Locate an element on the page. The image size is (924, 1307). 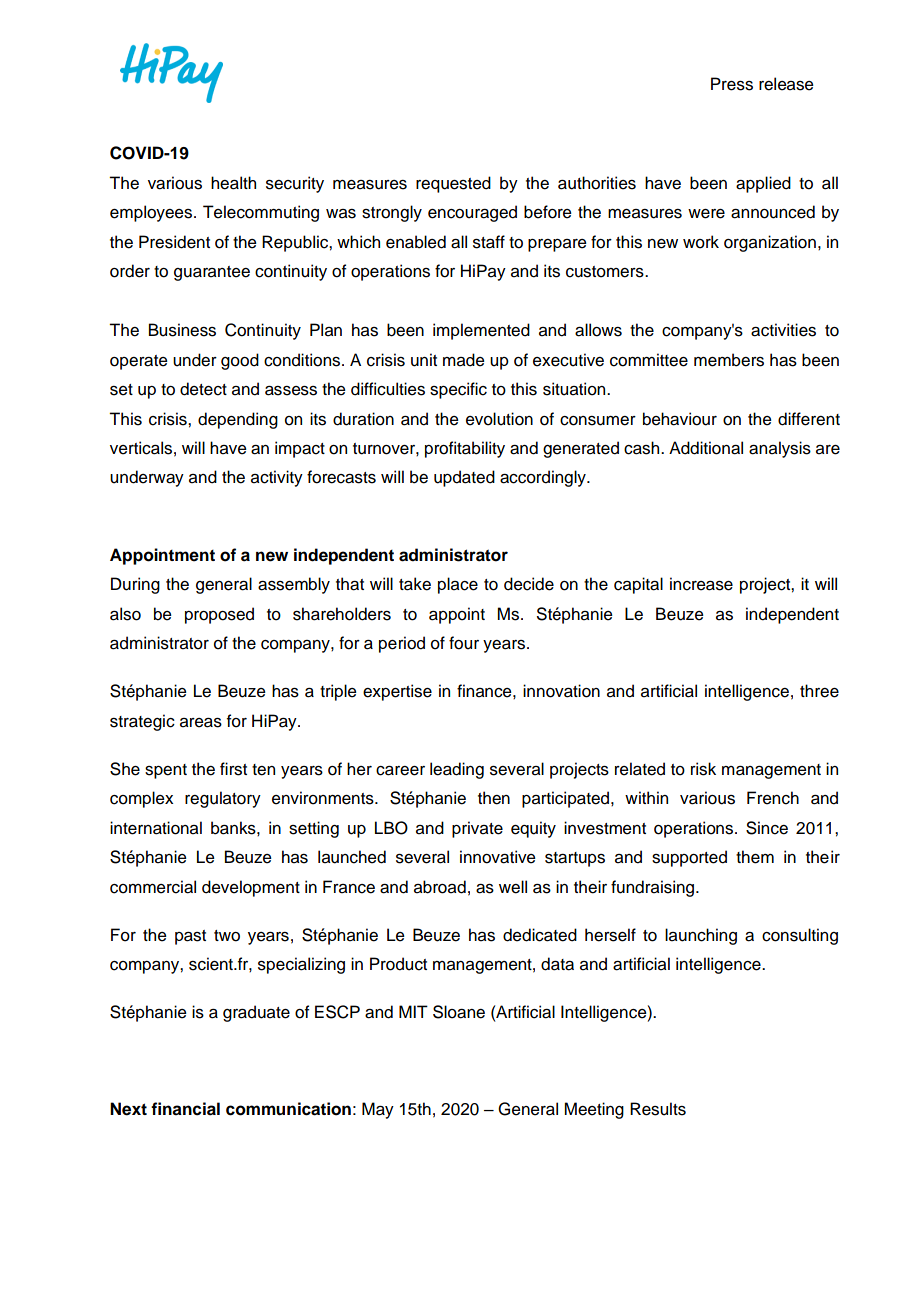
financial is located at coordinates (185, 1109).
